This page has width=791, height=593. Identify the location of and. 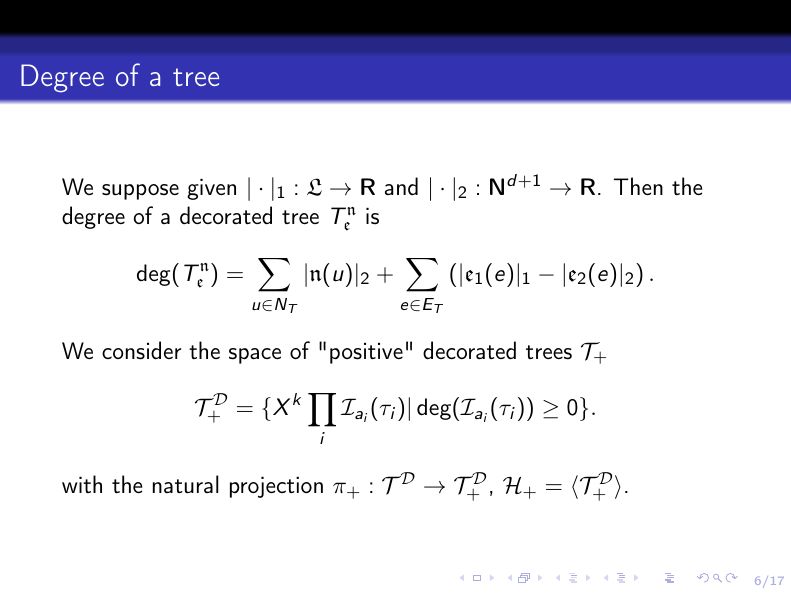
(401, 186).
